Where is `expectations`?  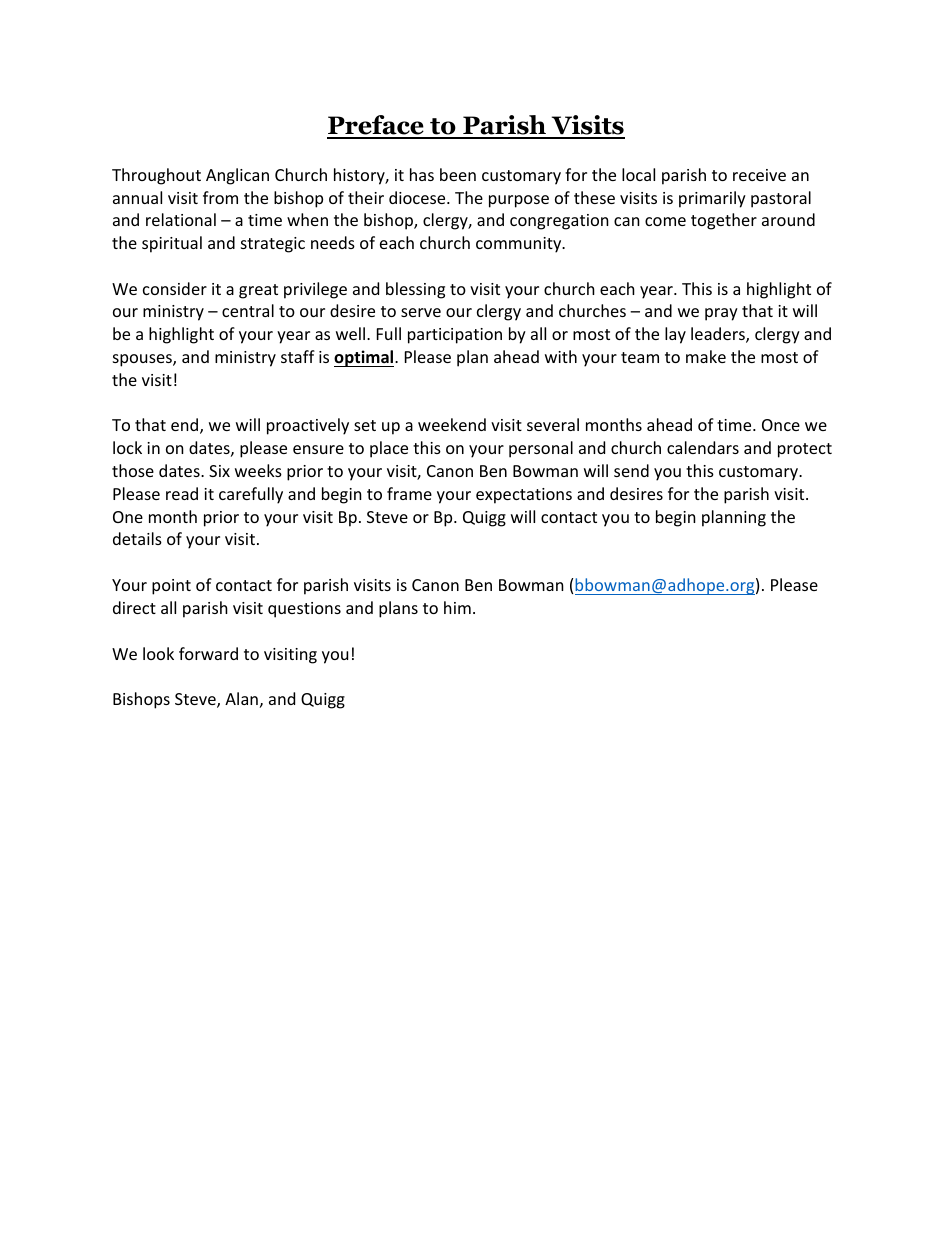 expectations is located at coordinates (524, 496).
